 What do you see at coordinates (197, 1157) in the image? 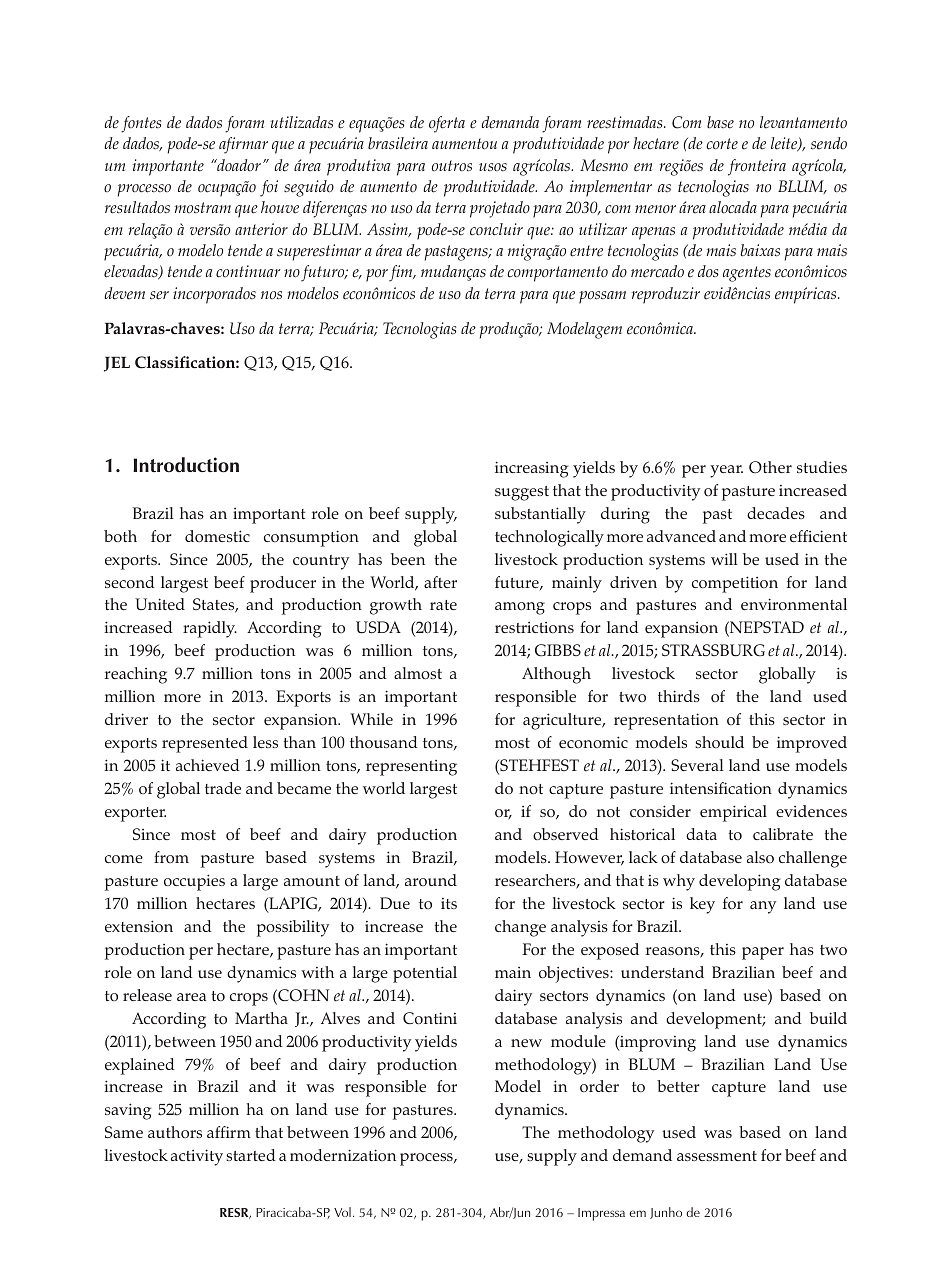
I see `activity` at bounding box center [197, 1157].
